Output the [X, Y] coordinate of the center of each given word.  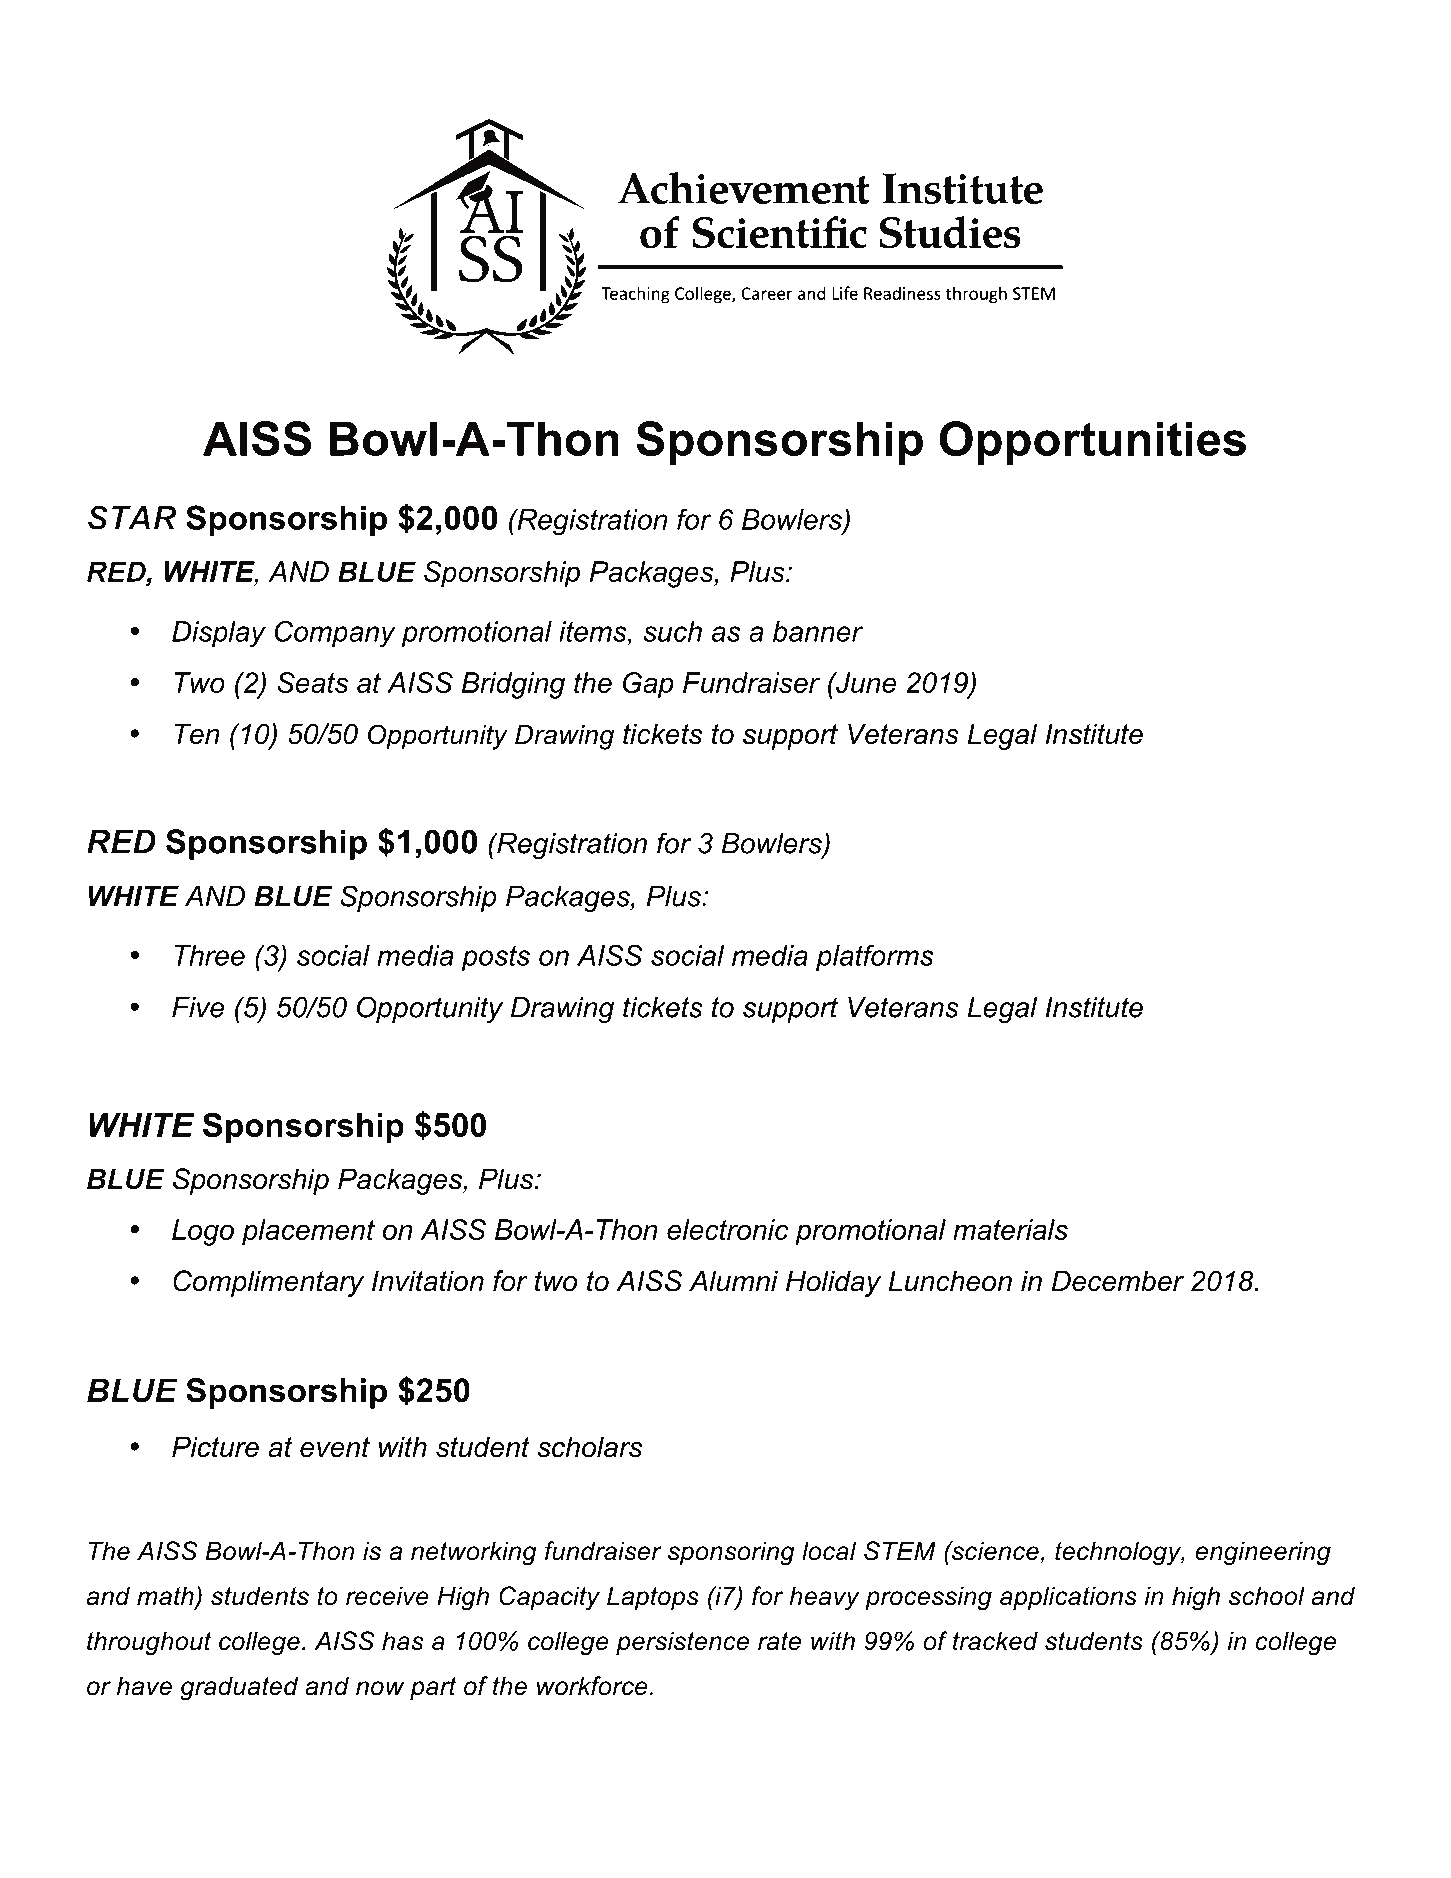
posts [496, 958]
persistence [682, 1643]
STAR [132, 517]
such [672, 631]
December [1118, 1281]
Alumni [733, 1281]
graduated [239, 1688]
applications [1068, 1598]
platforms [875, 958]
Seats [312, 682]
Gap [648, 685]
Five [198, 1007]
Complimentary [268, 1283]
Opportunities [1092, 443]
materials [1010, 1229]
